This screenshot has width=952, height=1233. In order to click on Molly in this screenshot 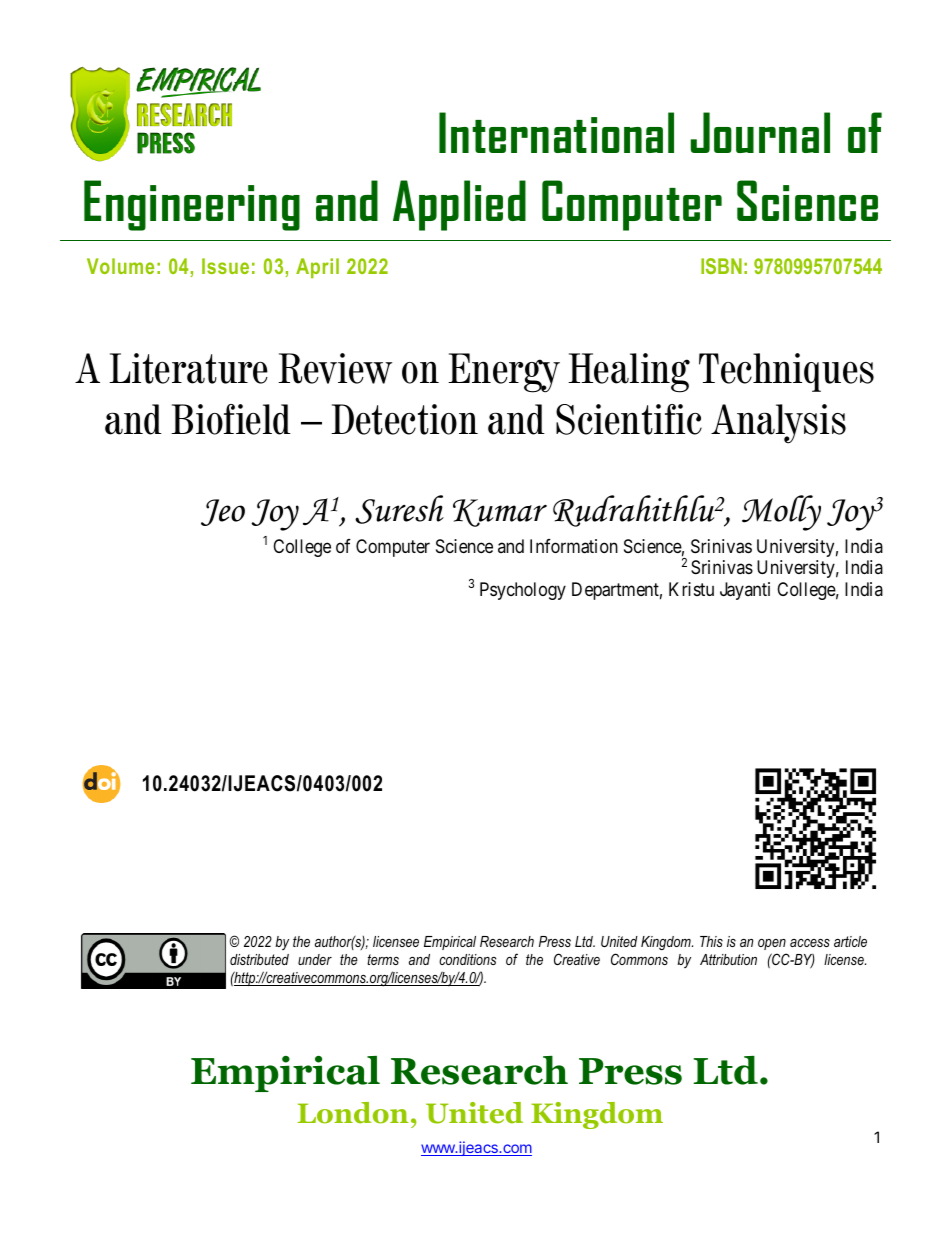, I will do `click(781, 513)`.
